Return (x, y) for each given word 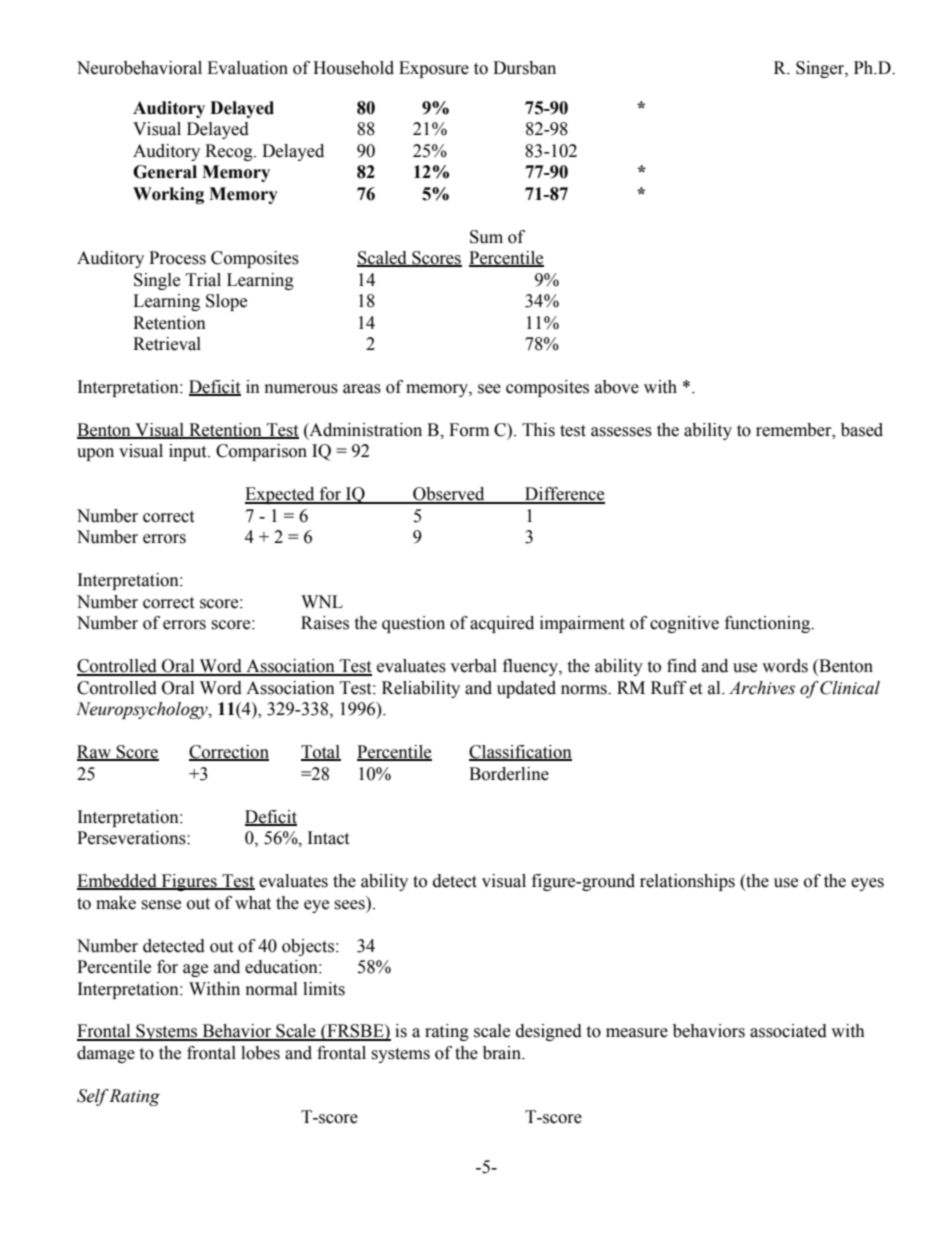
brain (503, 1053)
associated (788, 1031)
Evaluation (247, 68)
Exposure (434, 69)
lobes (260, 1053)
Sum (486, 237)
